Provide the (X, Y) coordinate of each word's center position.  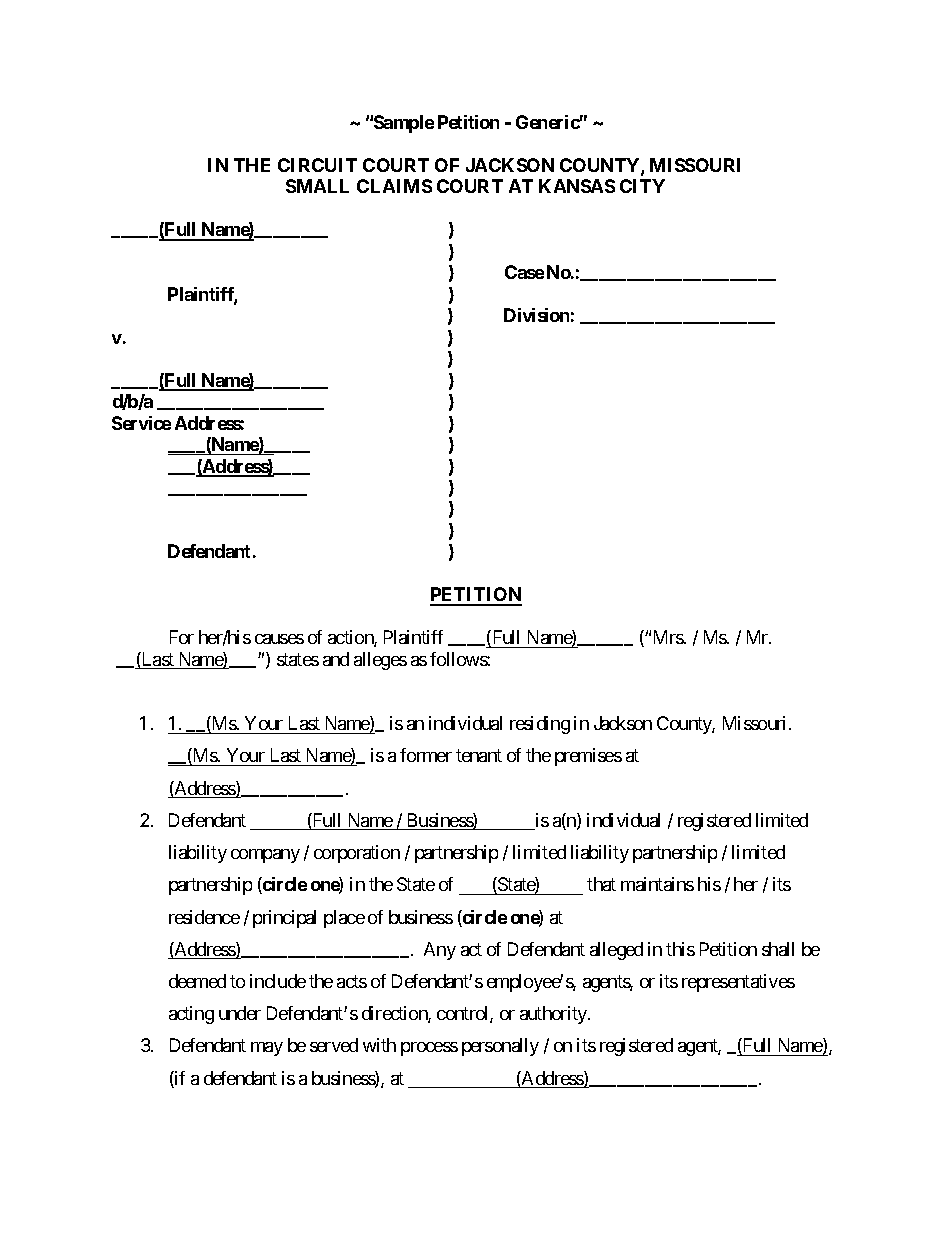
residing (540, 725)
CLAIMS (394, 186)
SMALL (317, 186)
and (336, 659)
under (240, 1013)
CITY (642, 186)
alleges (380, 661)
